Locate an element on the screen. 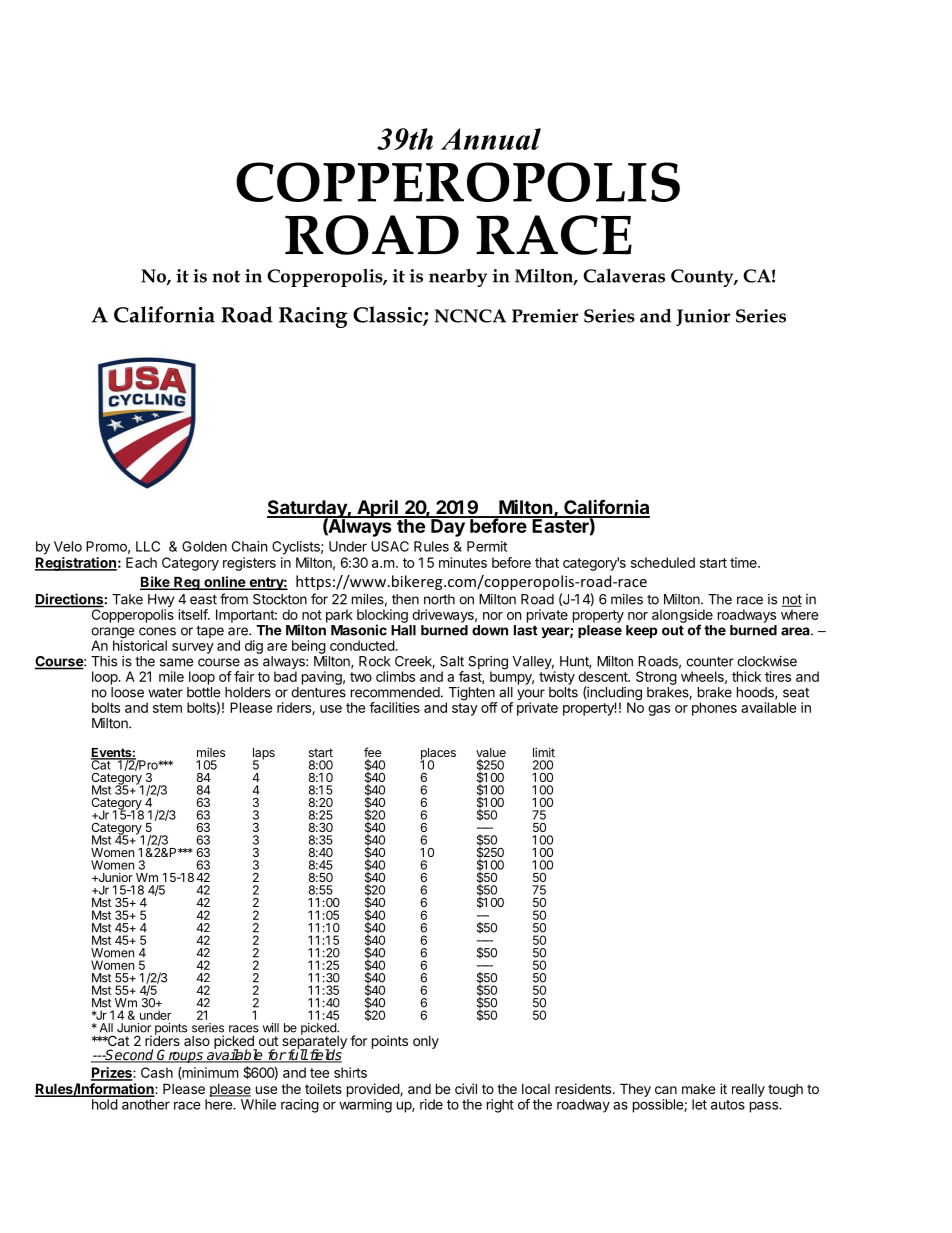 Image resolution: width=952 pixels, height=1233 pixels. make is located at coordinates (698, 1089).
